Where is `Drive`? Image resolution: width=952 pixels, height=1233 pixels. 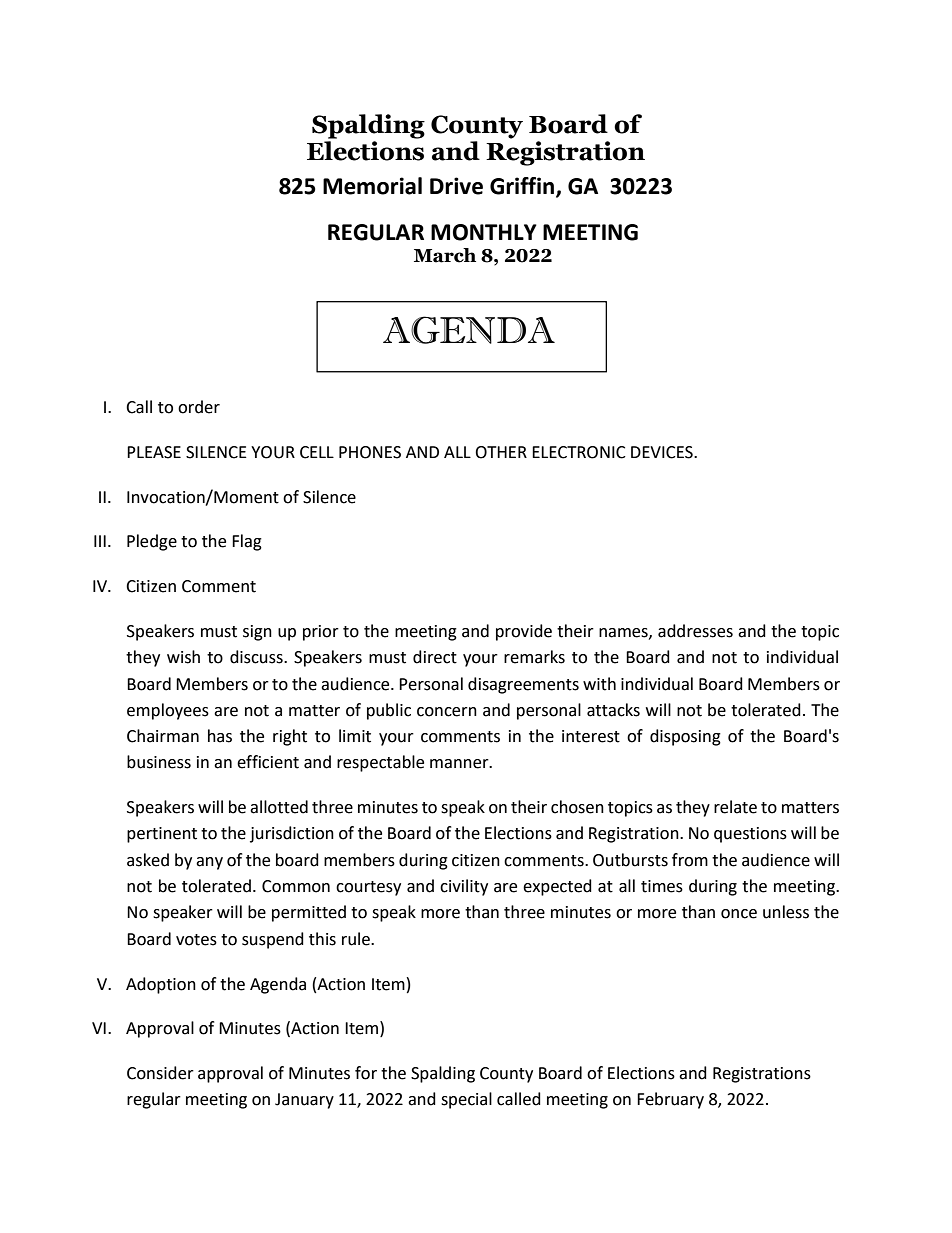 Drive is located at coordinates (456, 186).
